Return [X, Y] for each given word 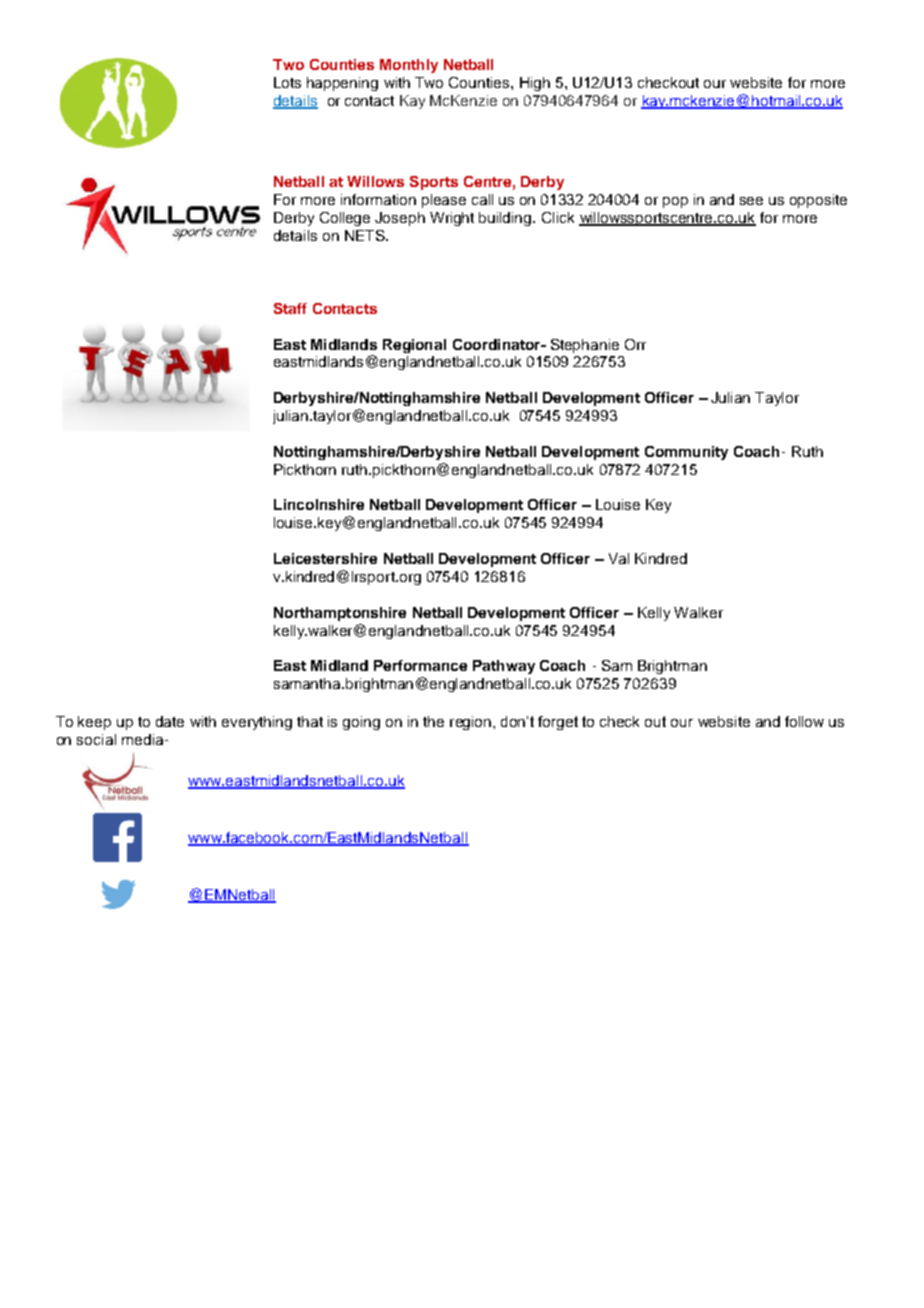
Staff [290, 308]
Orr [635, 344]
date [170, 721]
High [535, 84]
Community [686, 453]
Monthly [409, 66]
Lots [287, 82]
